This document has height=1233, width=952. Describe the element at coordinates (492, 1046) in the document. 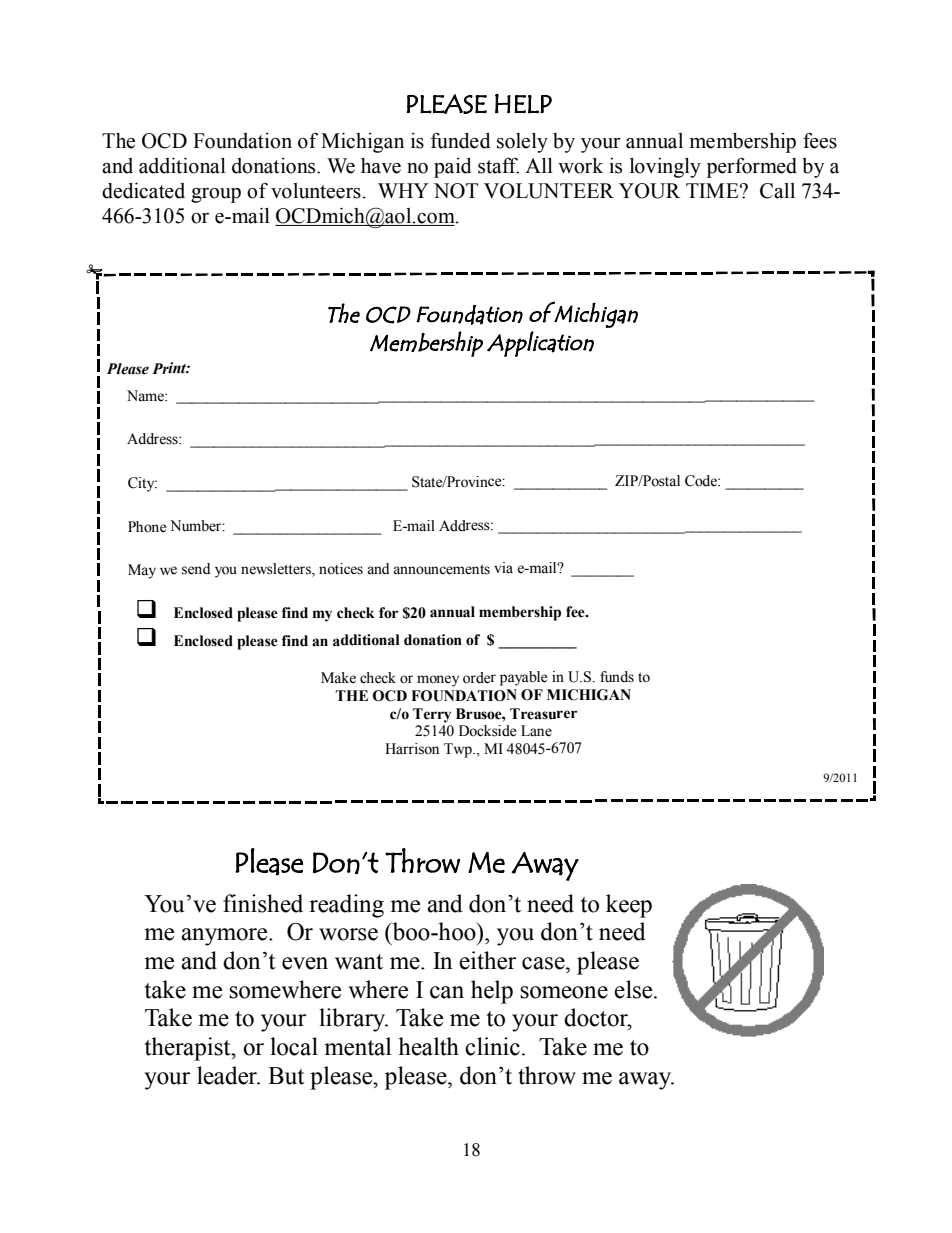

I see `clinic` at that location.
